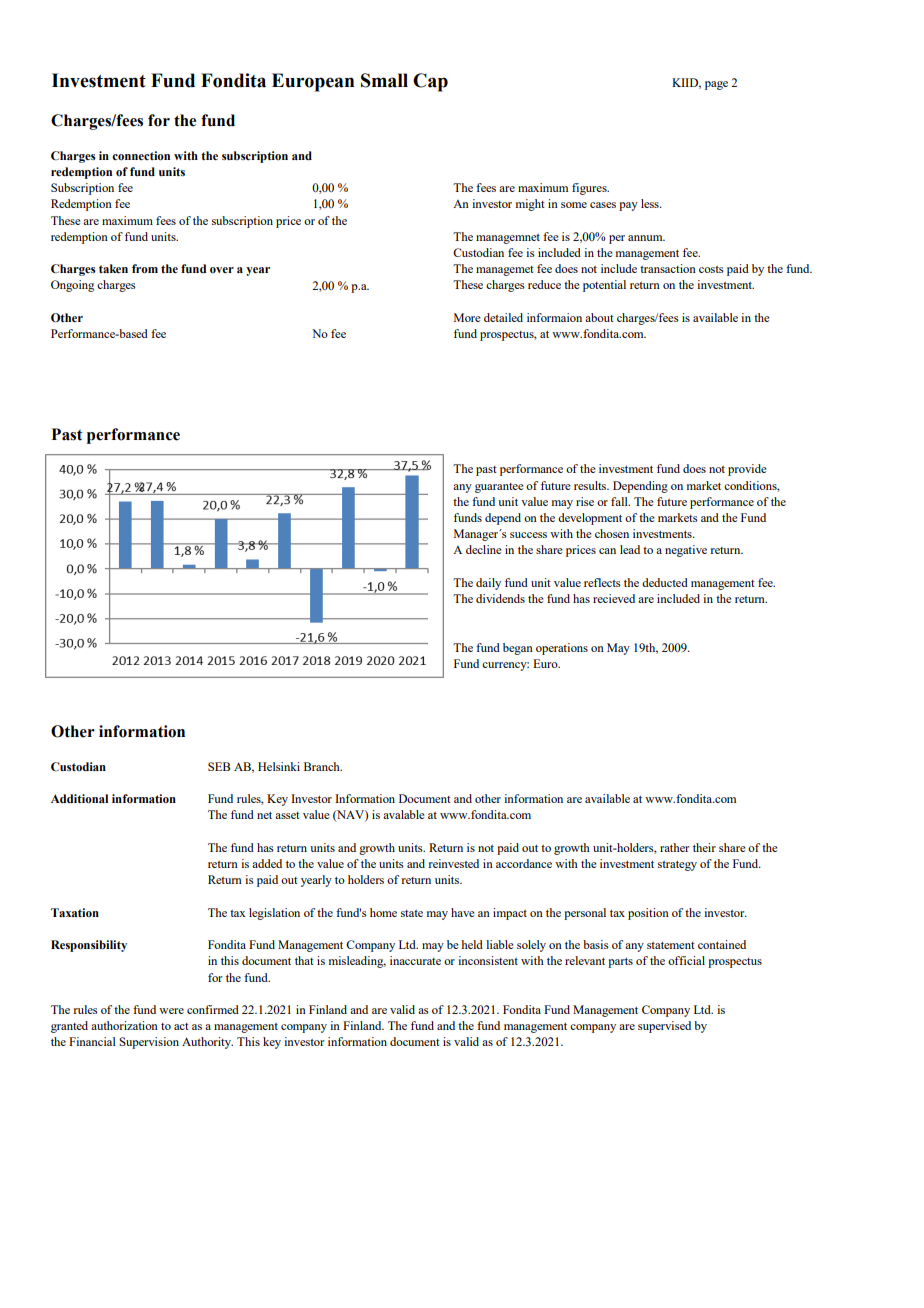  Describe the element at coordinates (664, 1027) in the screenshot. I see `supervised` at that location.
